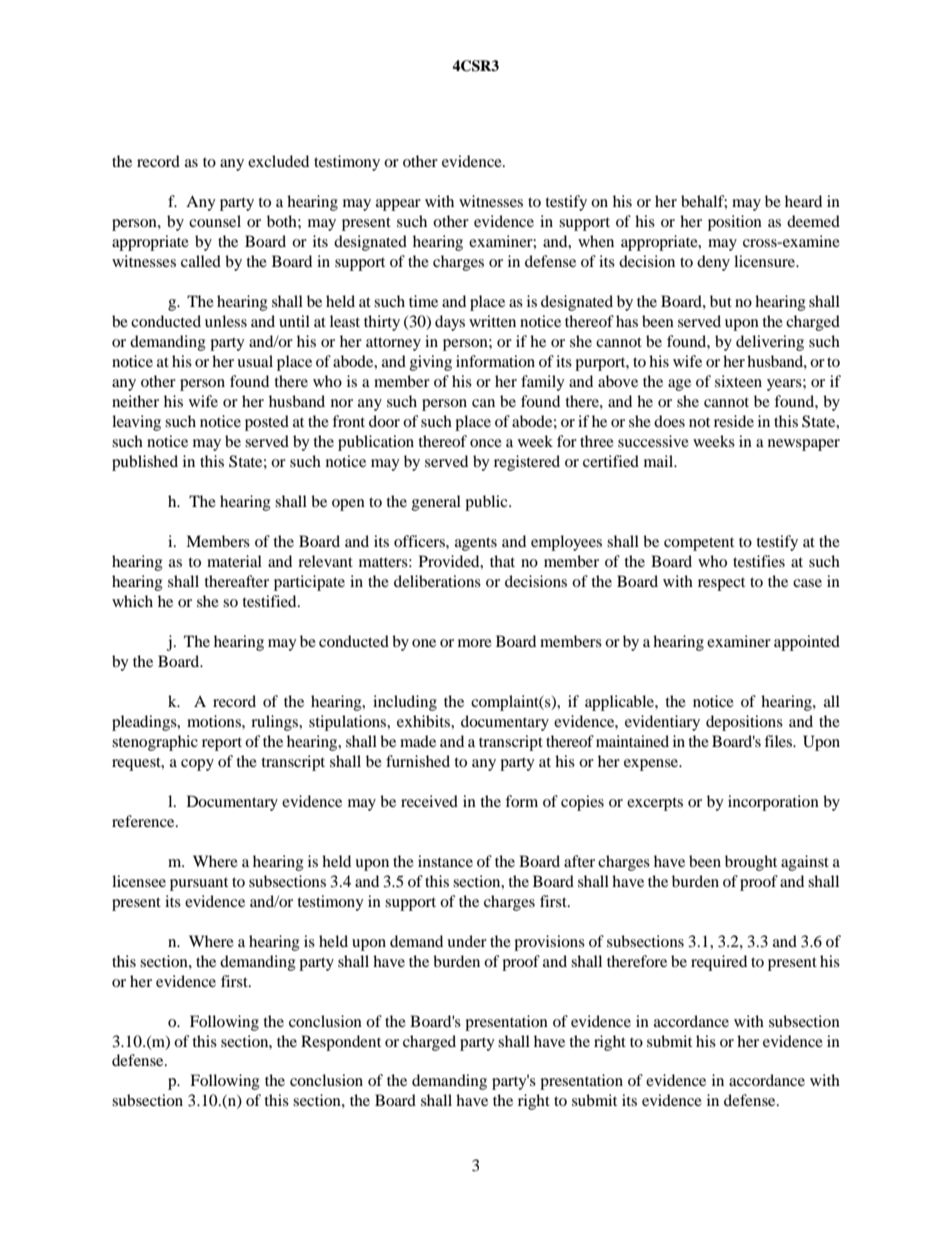  I want to click on motions, so click(215, 721).
